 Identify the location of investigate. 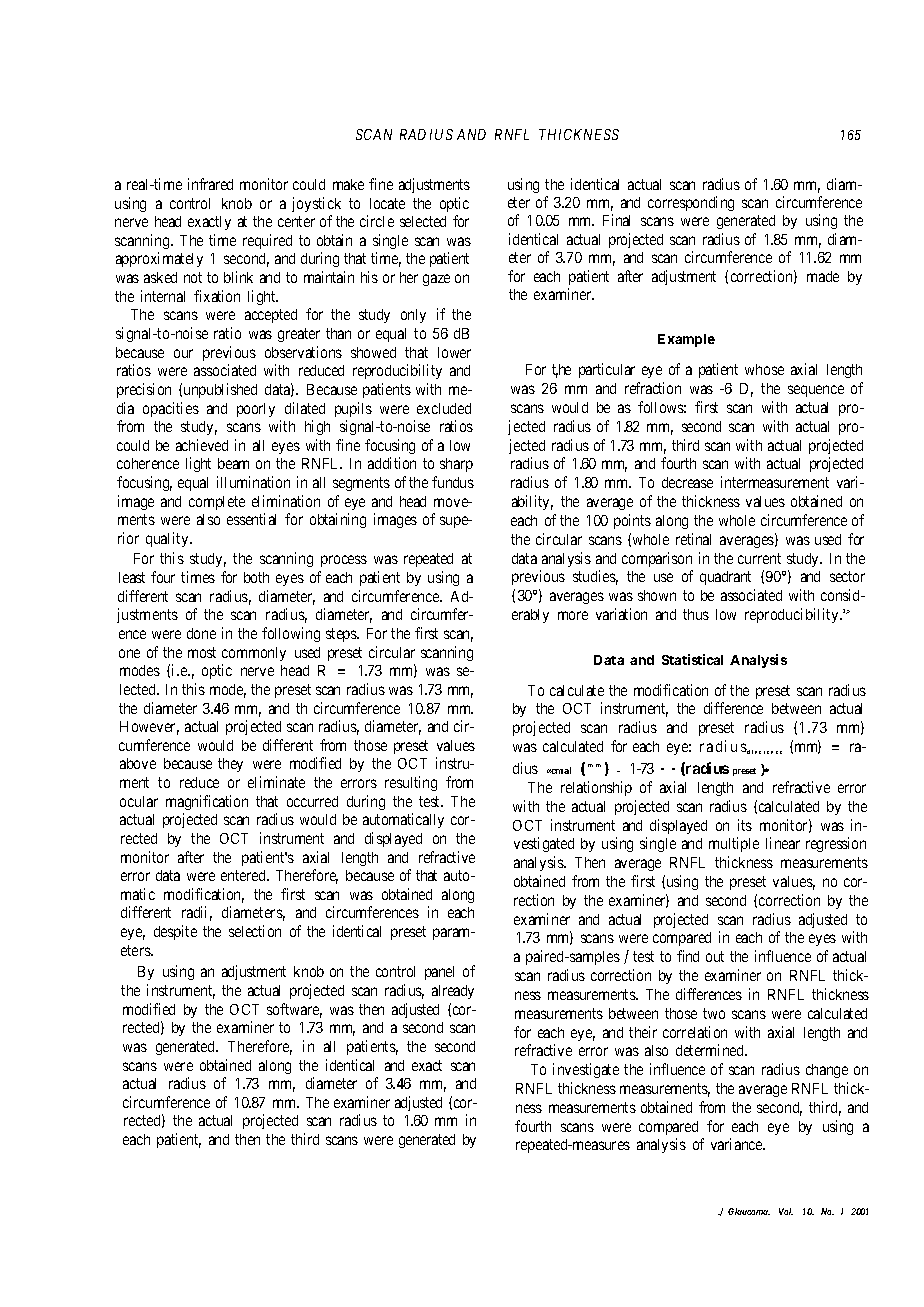
(586, 1070).
